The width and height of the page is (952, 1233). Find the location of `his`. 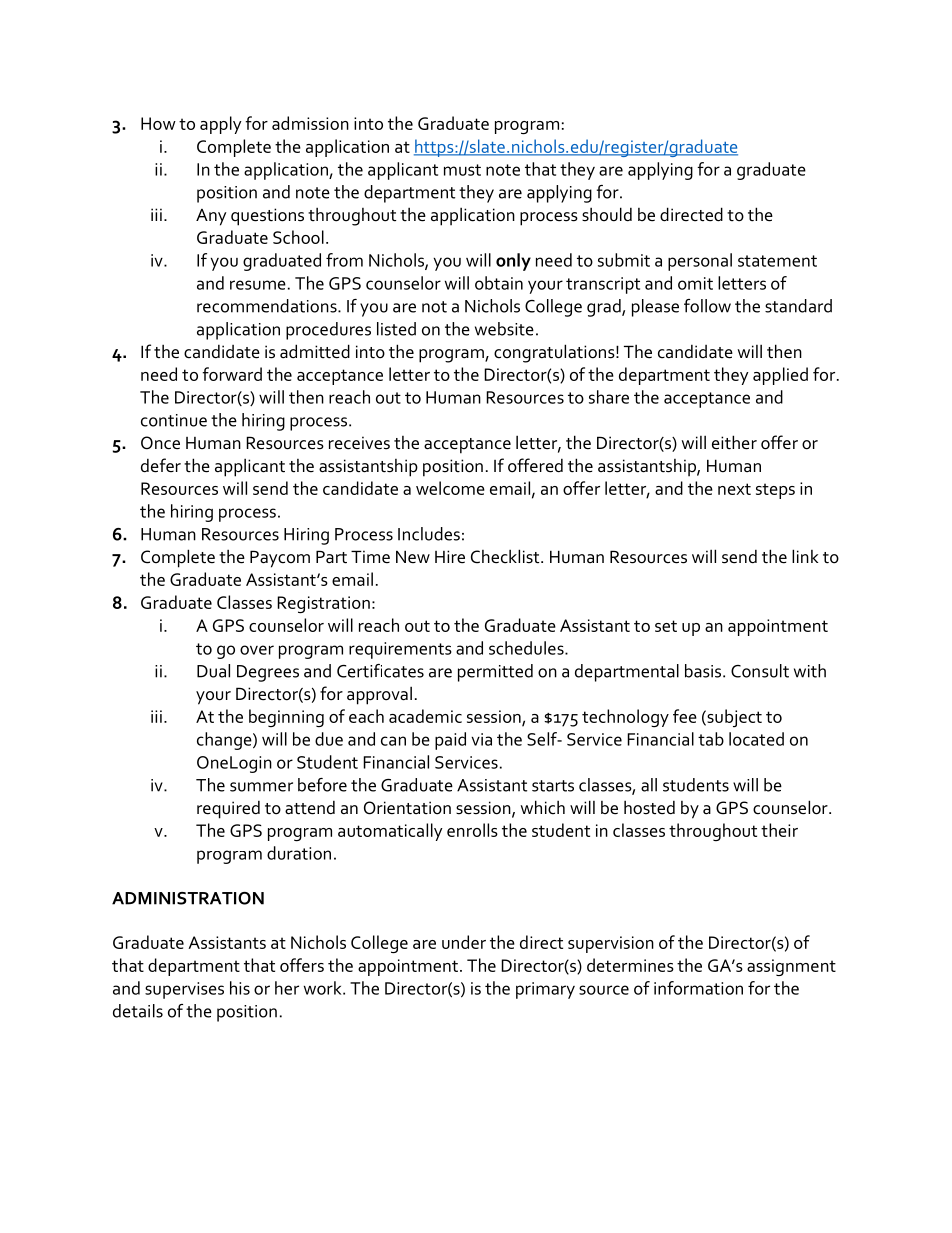

his is located at coordinates (240, 988).
